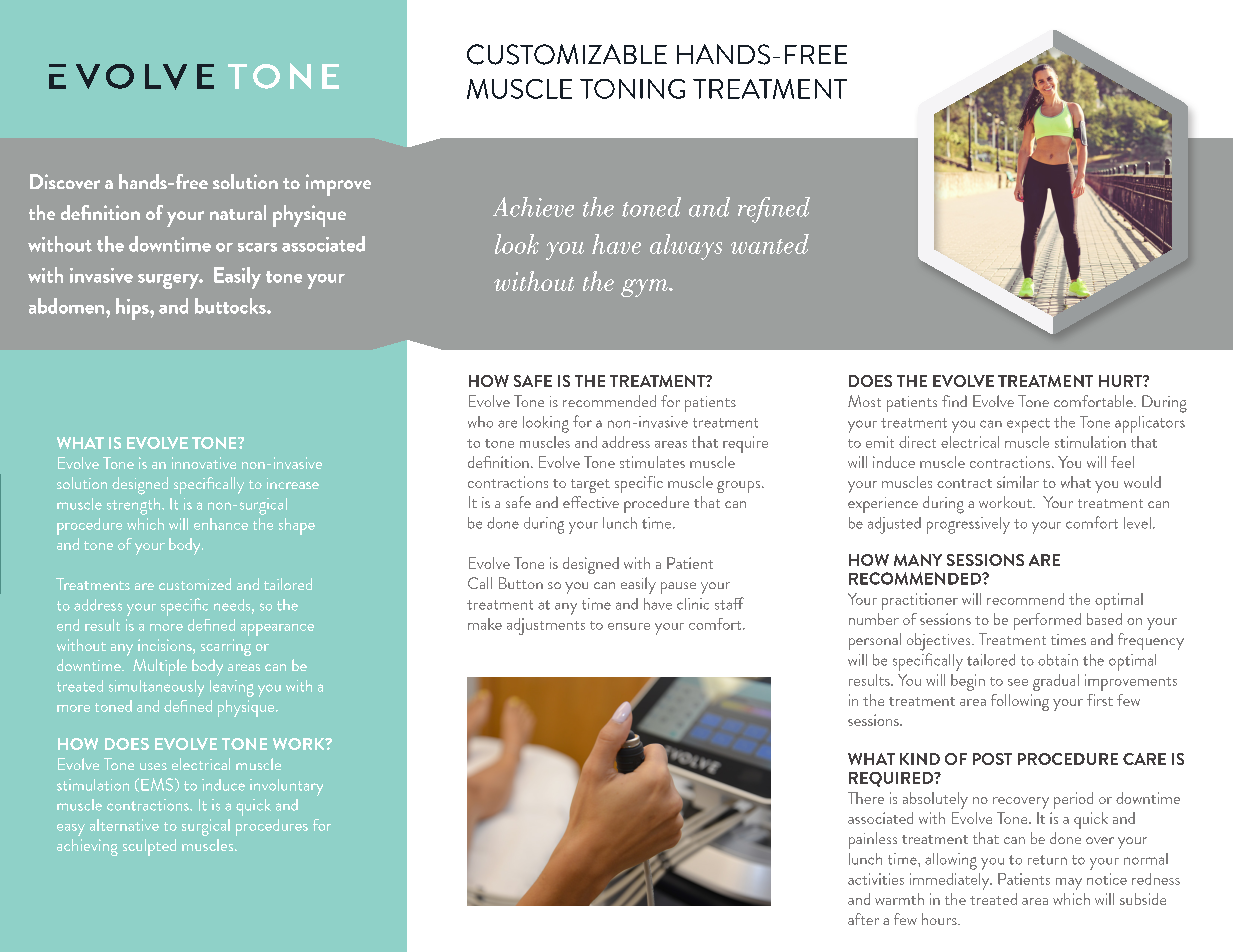 This page has height=952, width=1233. I want to click on TONING, so click(632, 89).
